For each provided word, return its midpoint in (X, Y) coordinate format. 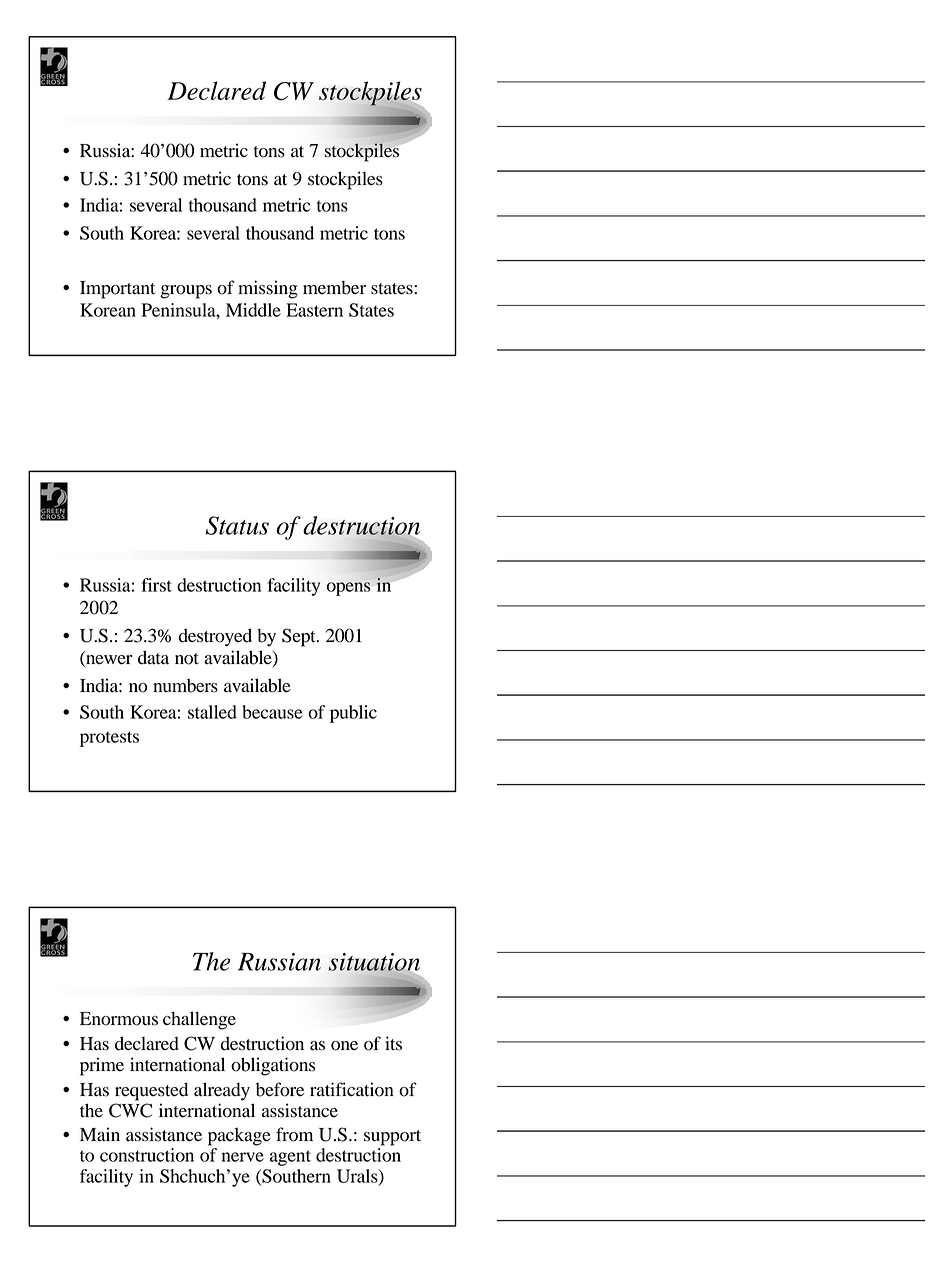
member (334, 287)
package (239, 1136)
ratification (352, 1089)
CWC (130, 1110)
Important (117, 290)
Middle (253, 310)
